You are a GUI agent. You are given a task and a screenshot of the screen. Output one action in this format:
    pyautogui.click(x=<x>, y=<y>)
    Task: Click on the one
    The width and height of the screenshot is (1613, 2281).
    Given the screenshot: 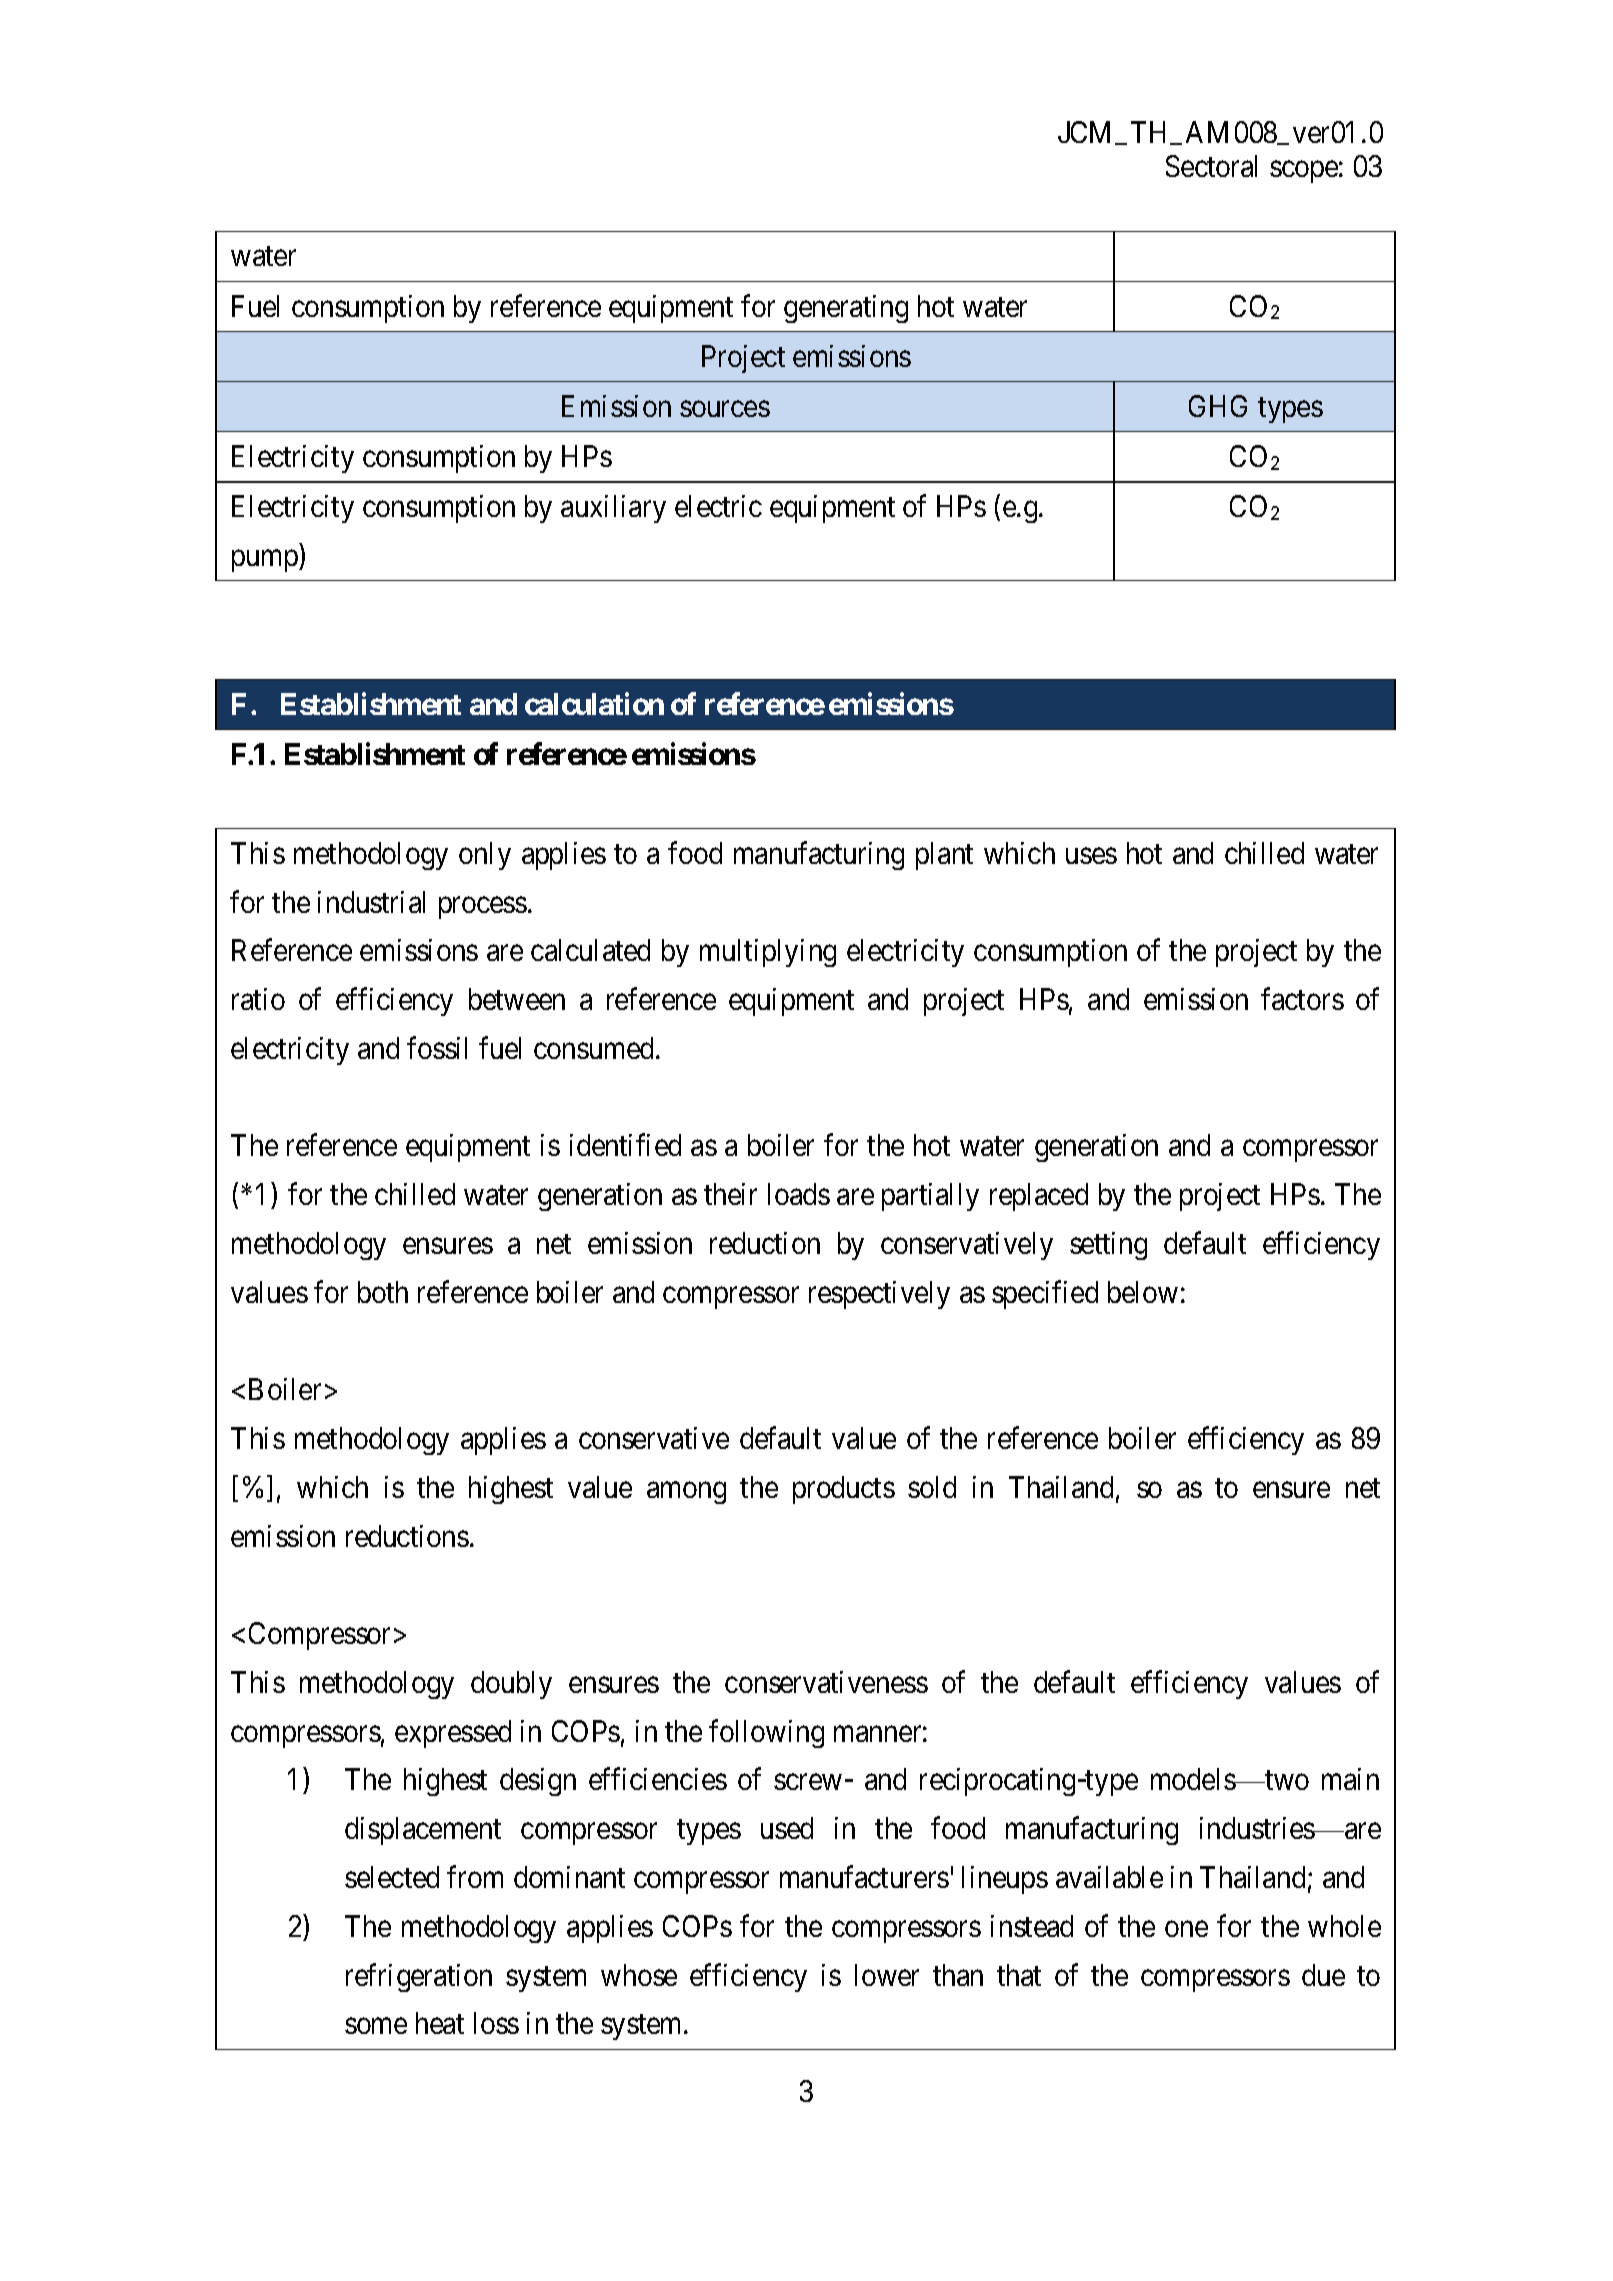 What is the action you would take?
    pyautogui.click(x=1186, y=1929)
